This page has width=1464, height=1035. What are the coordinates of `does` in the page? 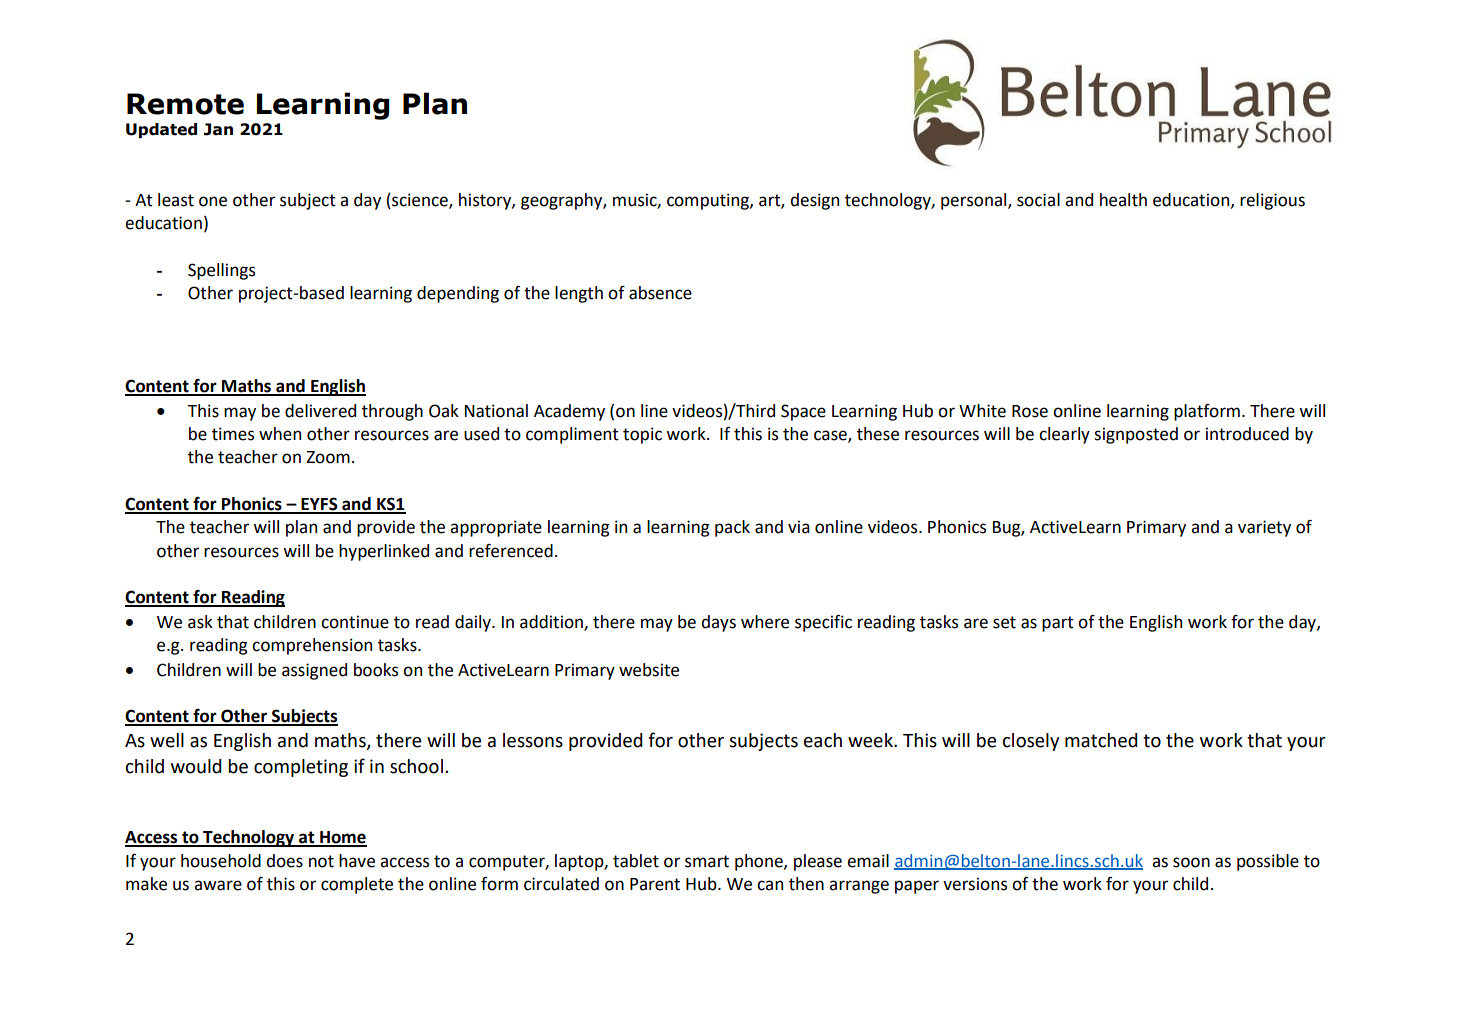 It's located at (284, 861).
